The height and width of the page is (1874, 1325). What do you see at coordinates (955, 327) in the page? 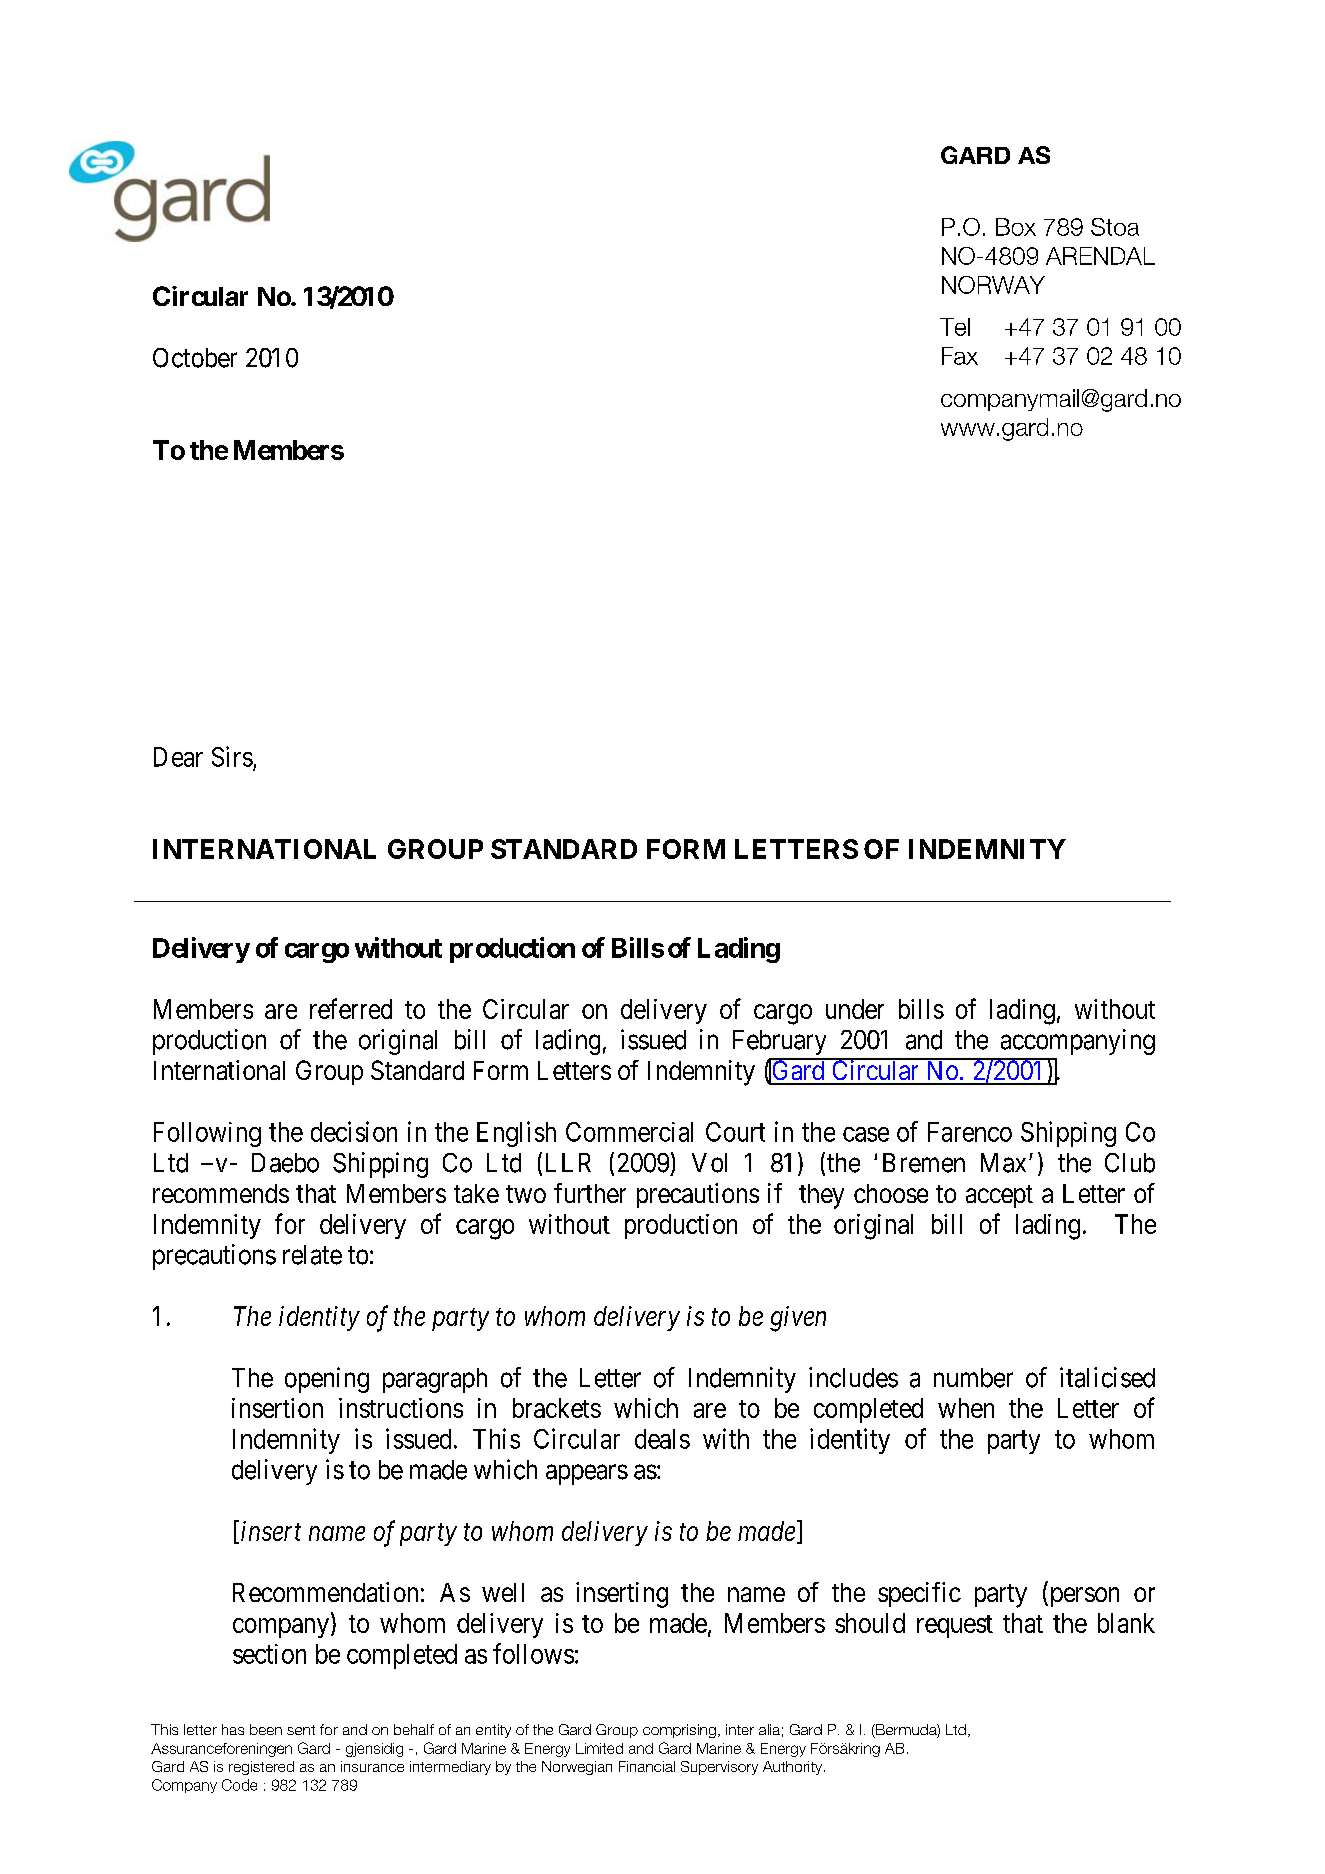
I see `Tel` at bounding box center [955, 327].
